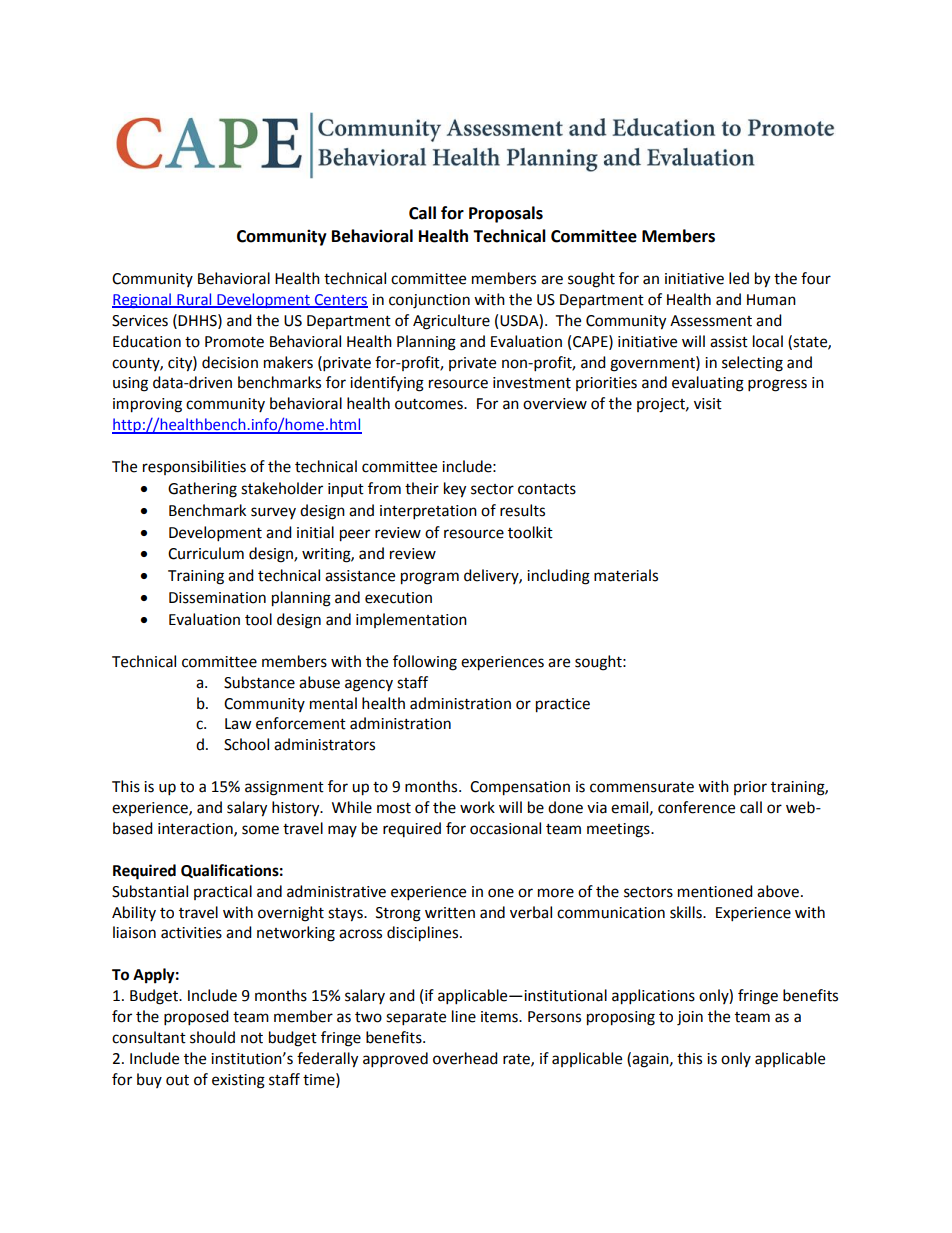 The height and width of the screenshot is (1233, 952). What do you see at coordinates (260, 830) in the screenshot?
I see `some` at bounding box center [260, 830].
